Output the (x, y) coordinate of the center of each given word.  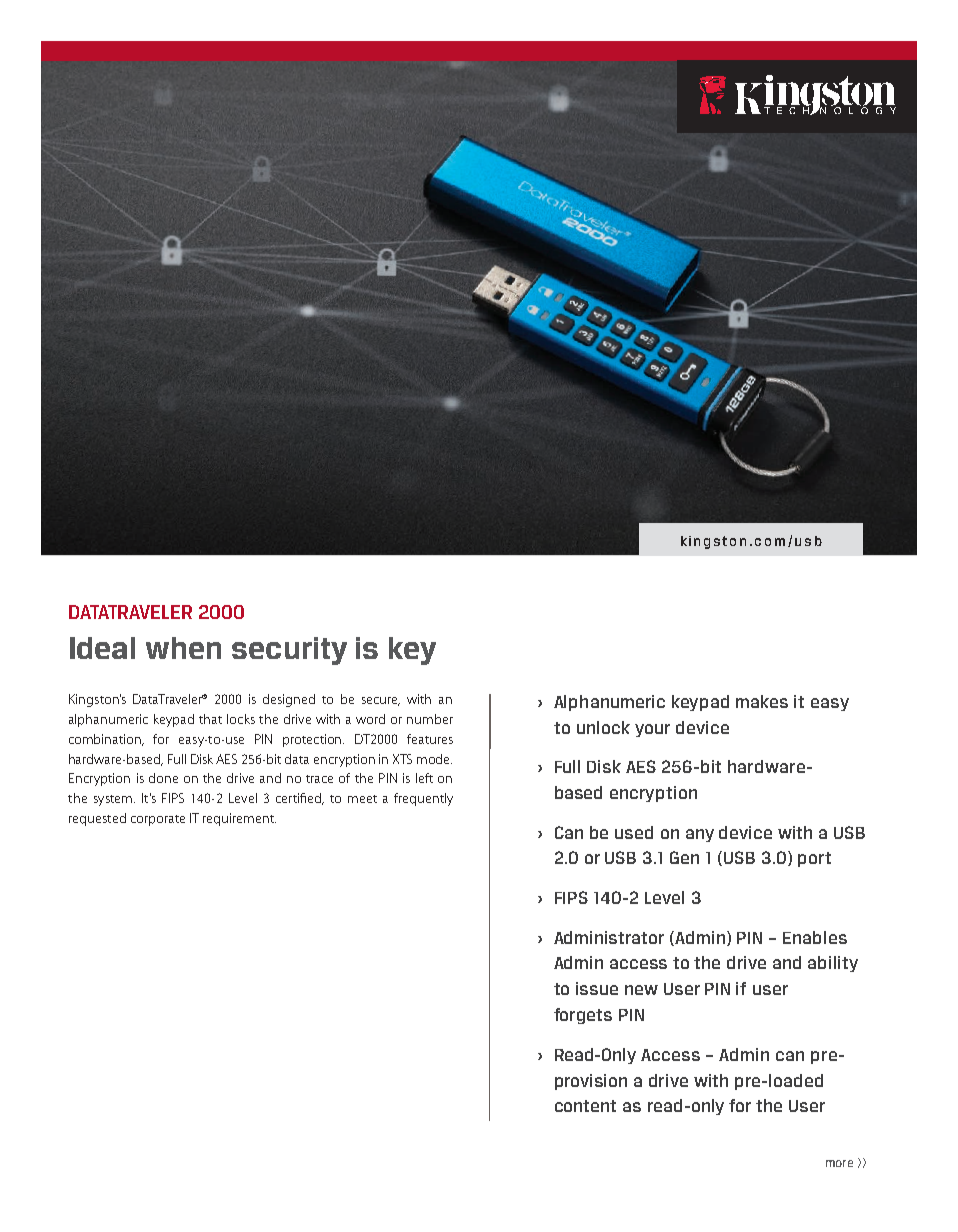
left (424, 778)
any (700, 835)
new (641, 990)
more (839, 1163)
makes (762, 701)
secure (381, 701)
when (183, 648)
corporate (158, 820)
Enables (815, 937)
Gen (684, 857)
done (163, 778)
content (585, 1106)
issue (597, 988)
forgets (583, 1016)
